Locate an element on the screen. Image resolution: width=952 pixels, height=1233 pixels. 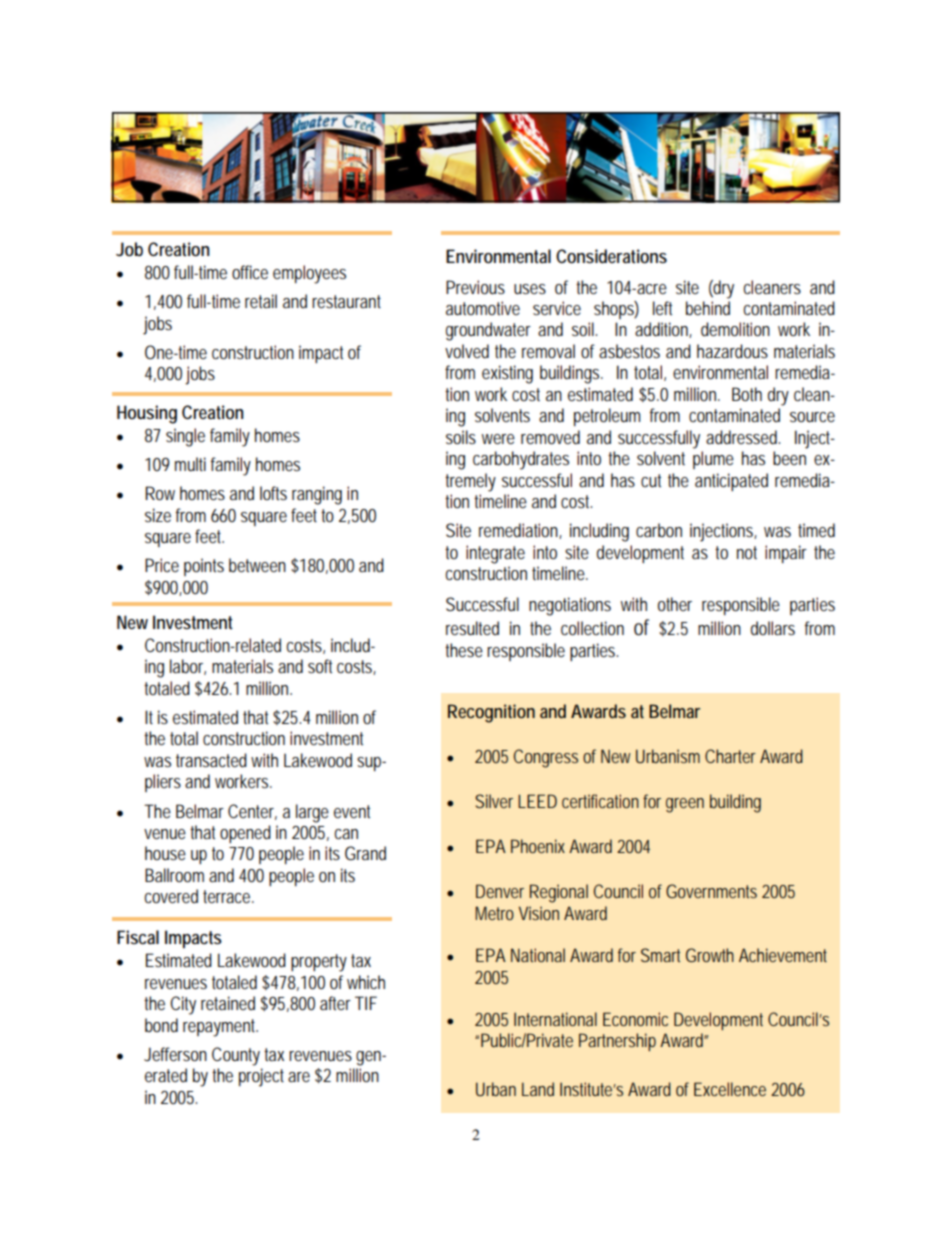
Previous is located at coordinates (475, 287).
